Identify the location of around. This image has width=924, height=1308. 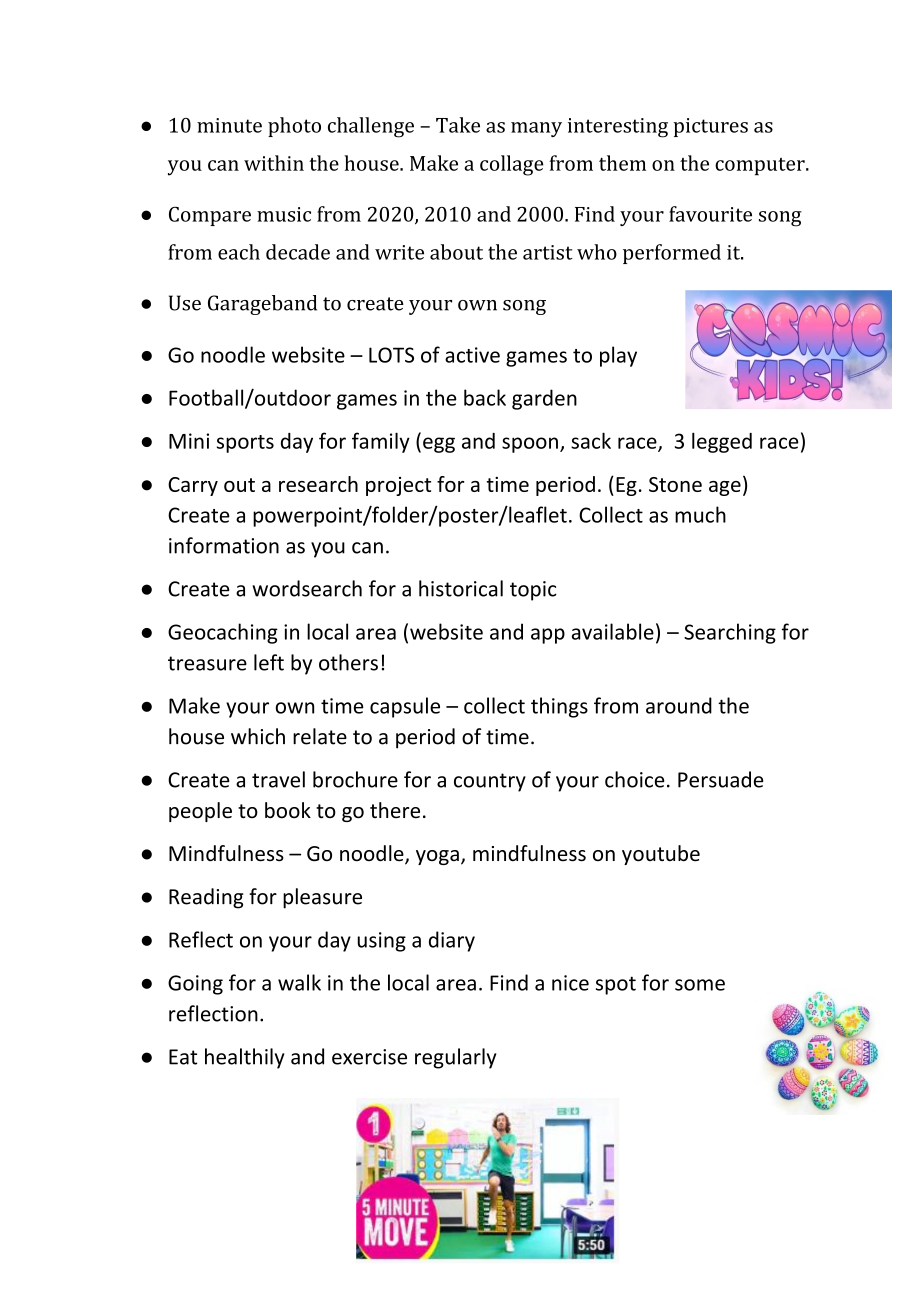
(679, 705).
